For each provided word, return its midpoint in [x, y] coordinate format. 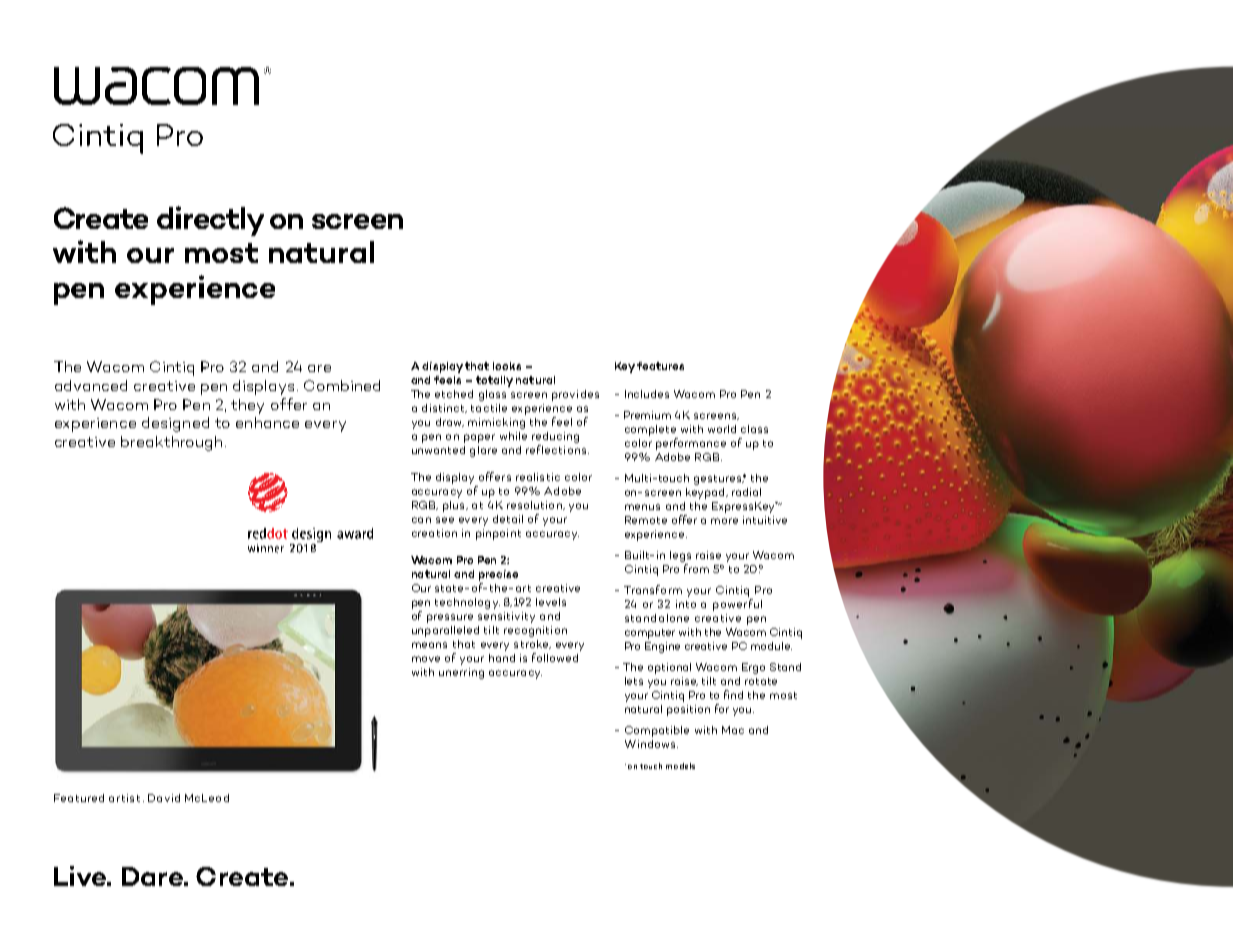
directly [210, 221]
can [421, 520]
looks [507, 366]
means [429, 645]
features [660, 366]
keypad [706, 493]
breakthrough [171, 443]
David [164, 798]
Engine [662, 647]
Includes [647, 394]
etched [454, 394]
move [426, 659]
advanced [91, 385]
